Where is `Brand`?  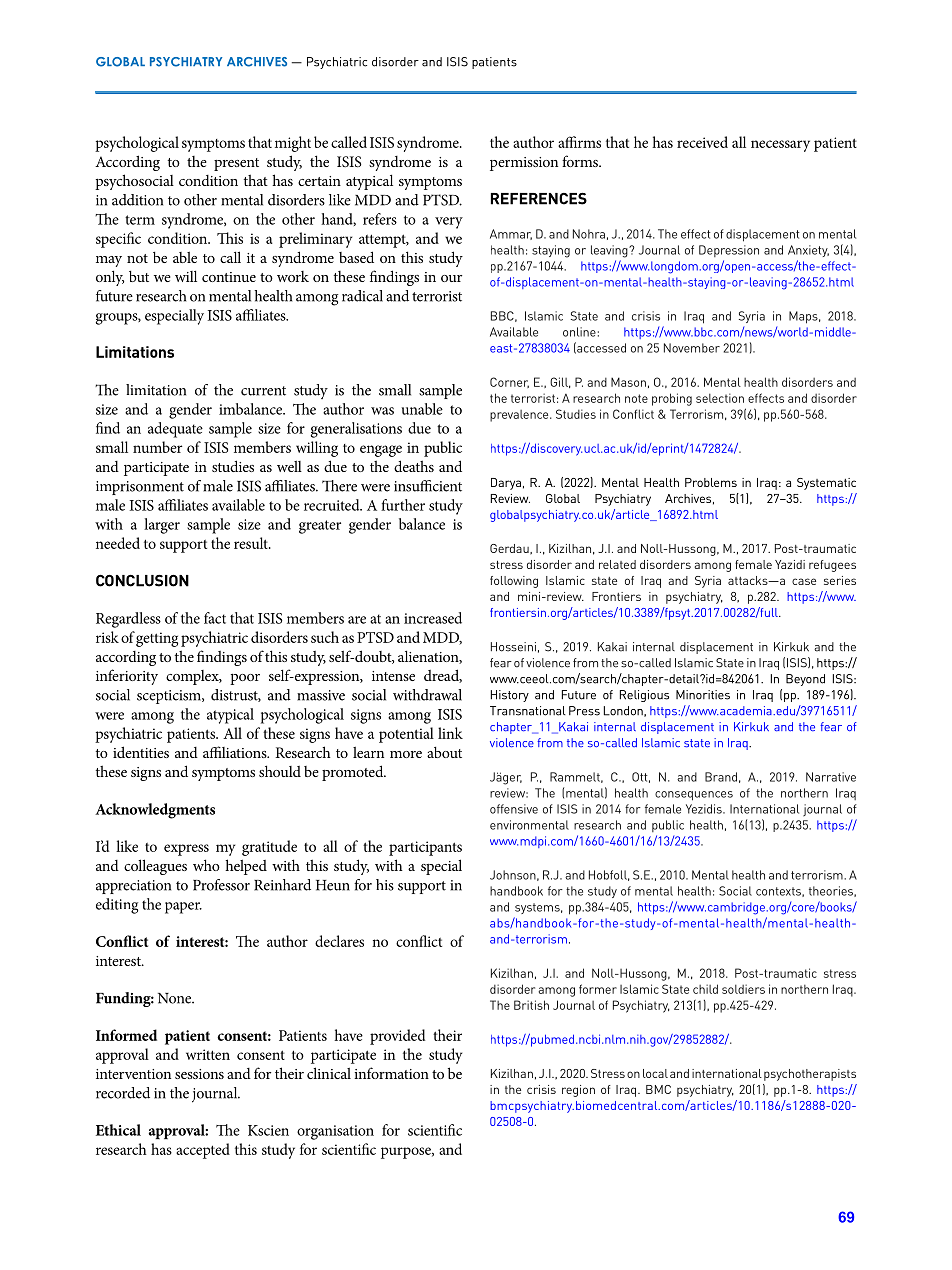
Brand is located at coordinates (721, 777).
